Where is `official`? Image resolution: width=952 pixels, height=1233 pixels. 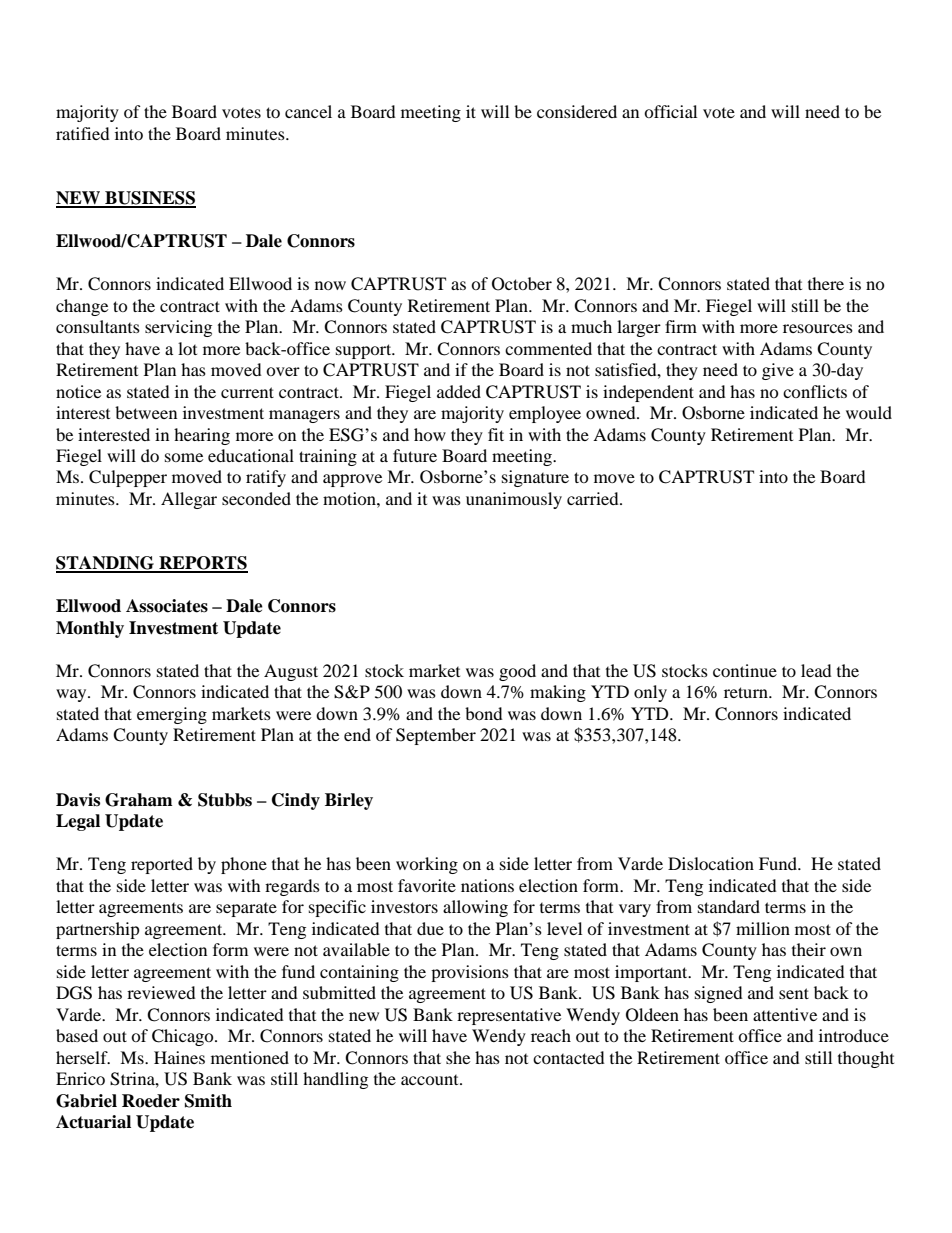 official is located at coordinates (670, 111).
